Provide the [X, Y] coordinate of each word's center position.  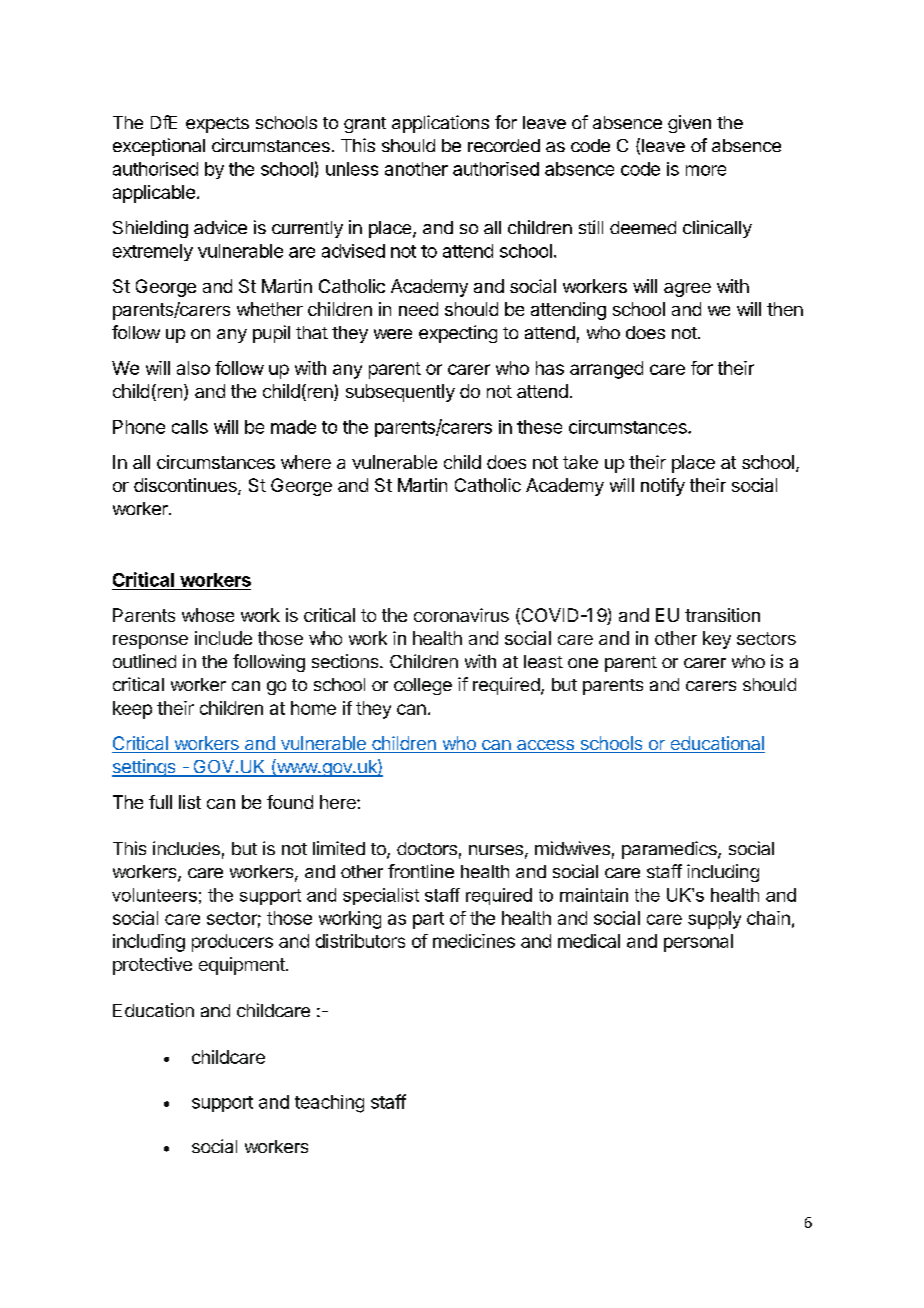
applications [440, 124]
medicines [474, 941]
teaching [329, 1104]
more [706, 170]
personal [698, 943]
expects [217, 125]
